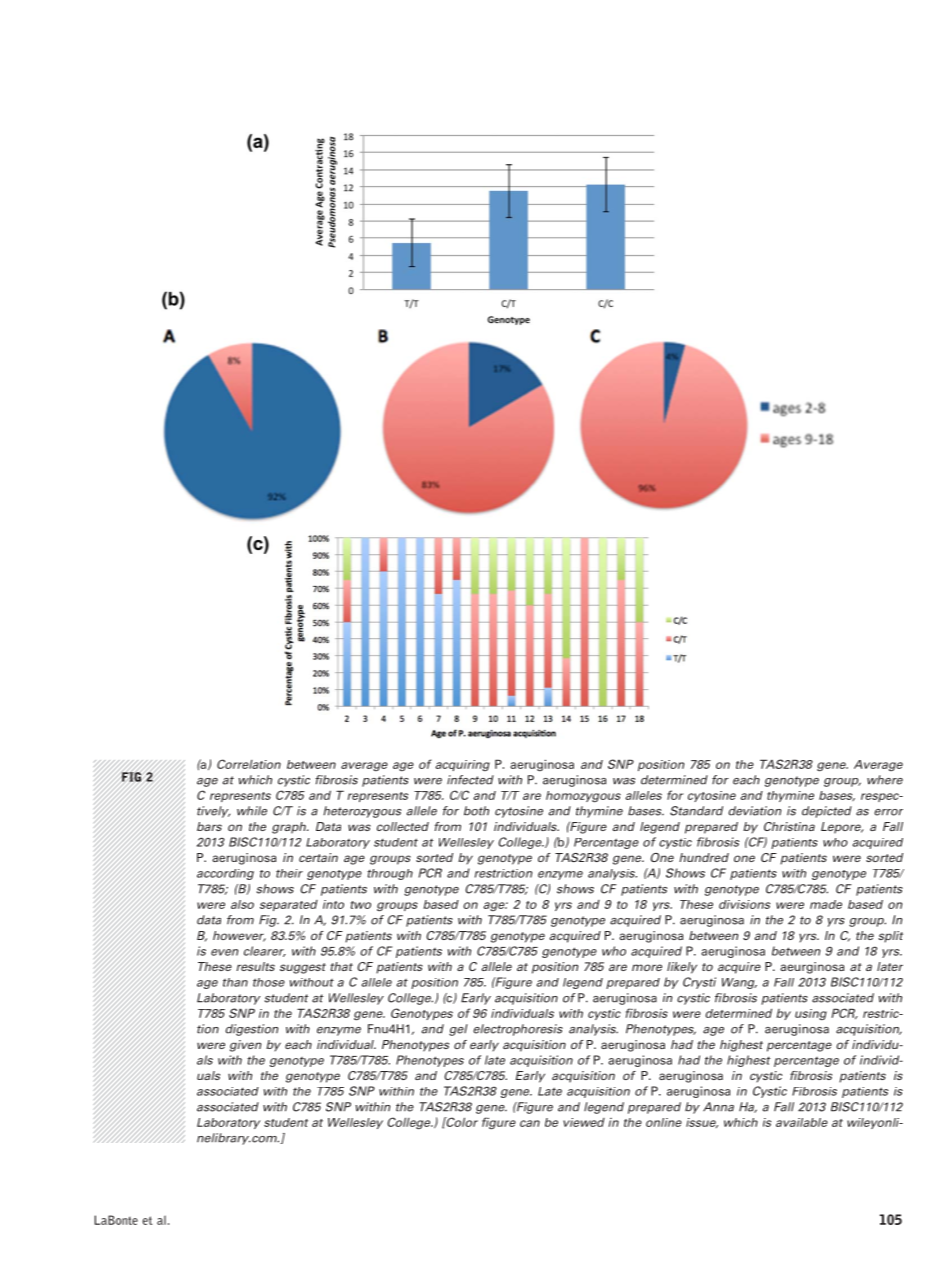 Image resolution: width=952 pixels, height=1261 pixels. What do you see at coordinates (584, 1122) in the image?
I see `viewed` at bounding box center [584, 1122].
